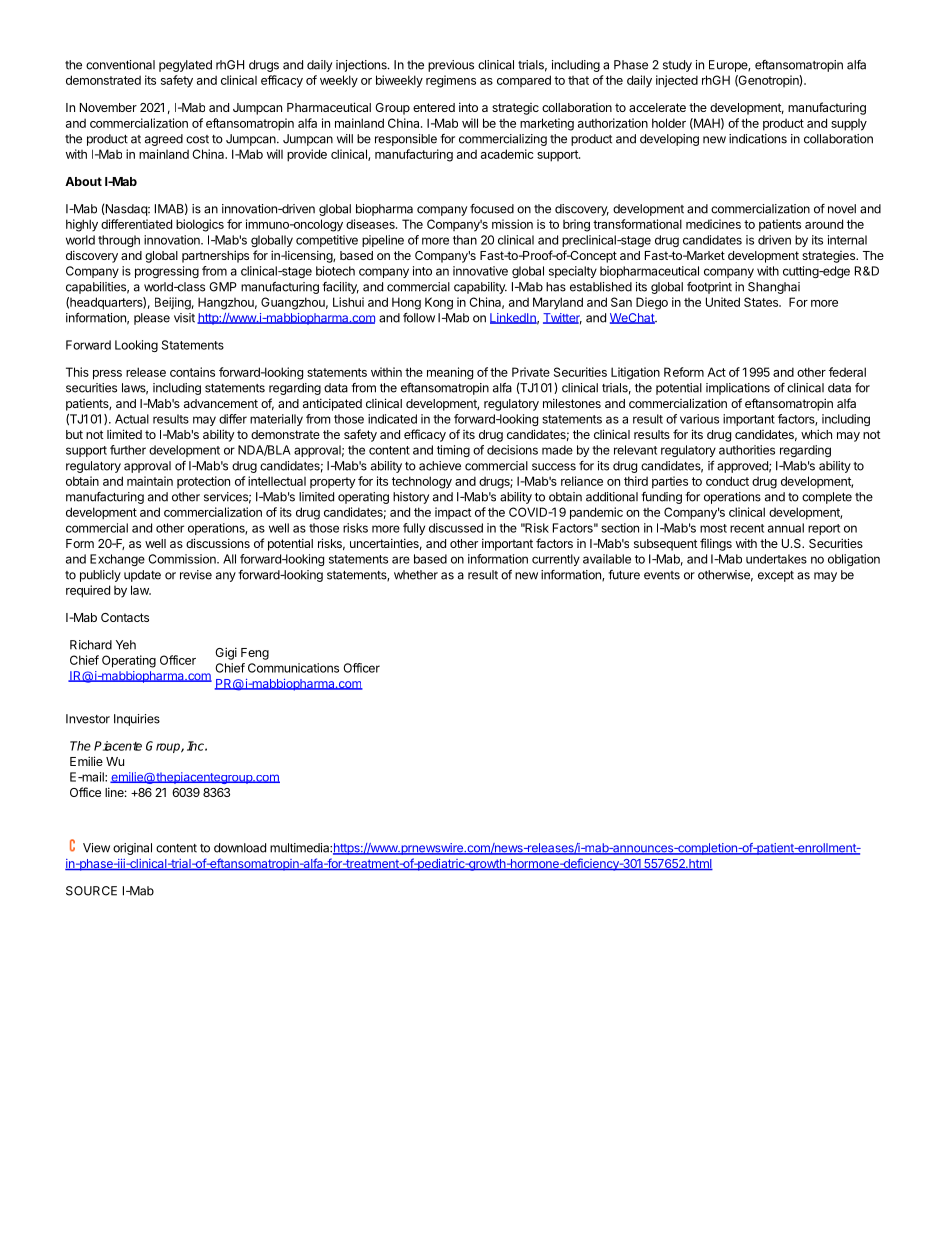  What do you see at coordinates (120, 65) in the screenshot?
I see `conventional` at bounding box center [120, 65].
